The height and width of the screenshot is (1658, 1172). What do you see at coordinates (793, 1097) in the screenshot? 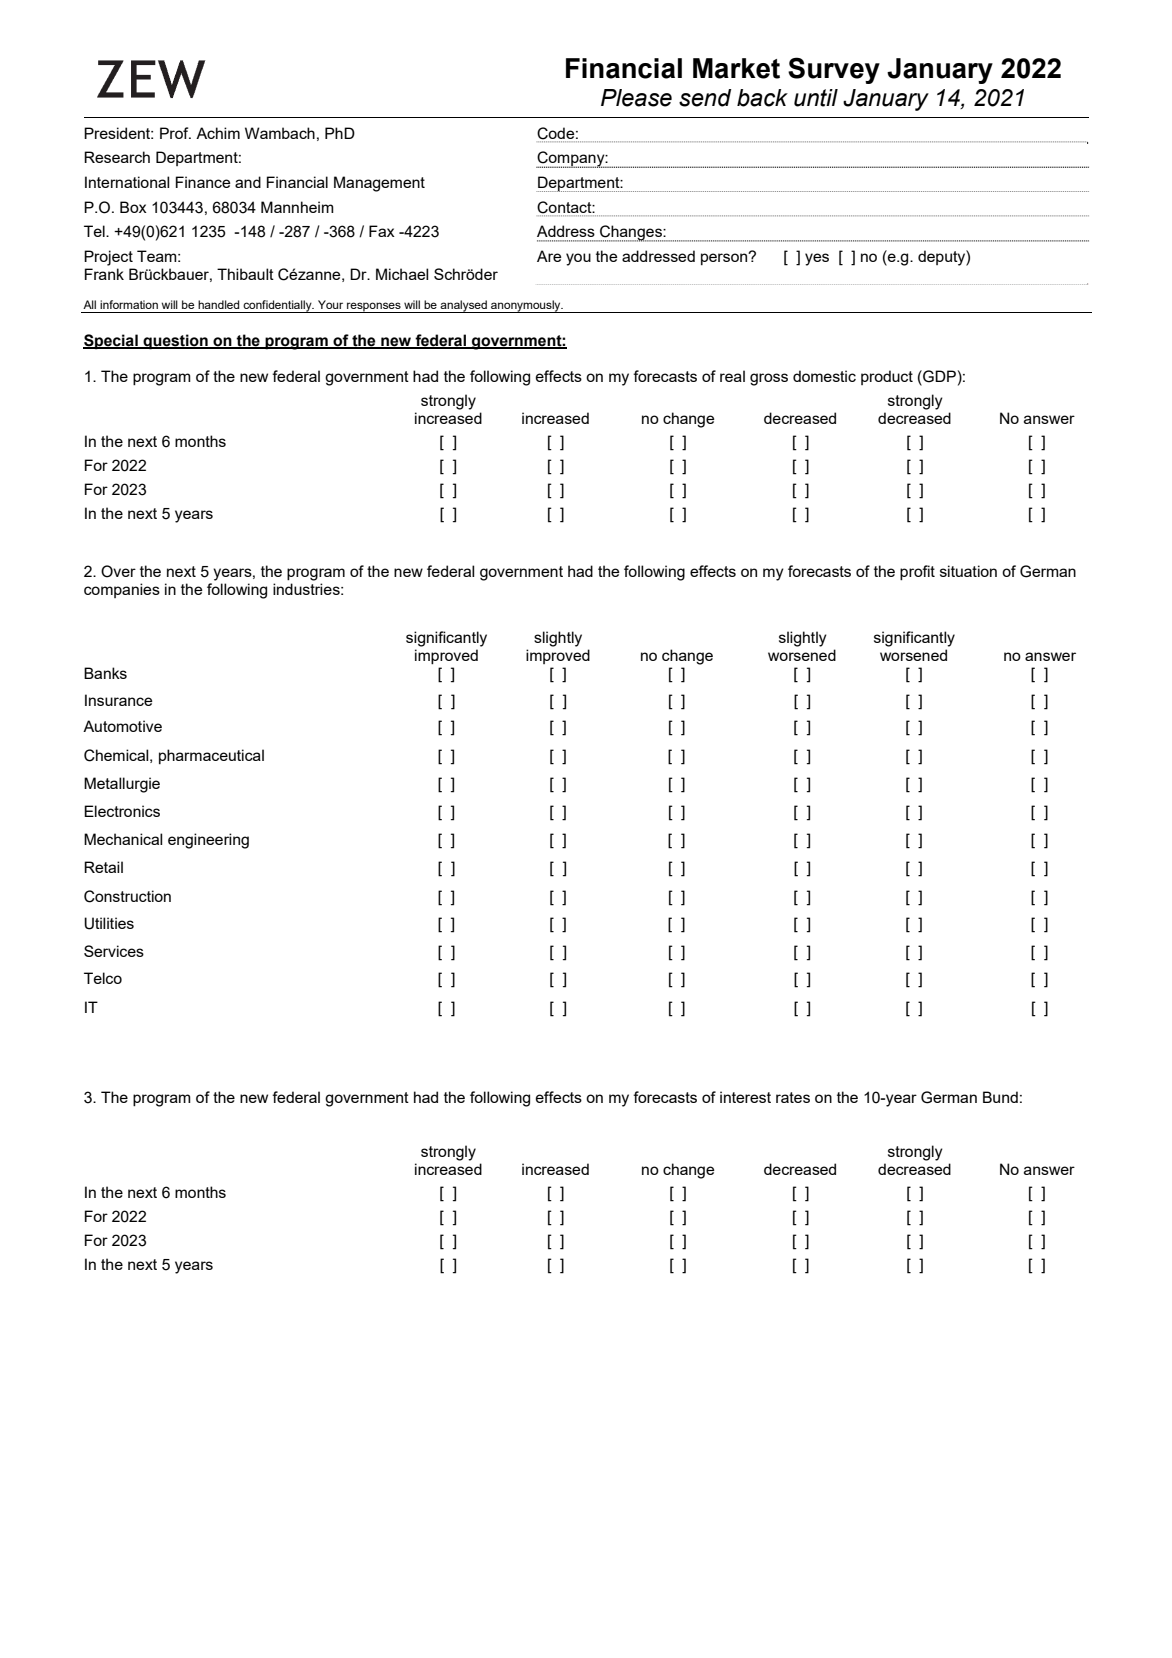
I see `rates` at bounding box center [793, 1097].
